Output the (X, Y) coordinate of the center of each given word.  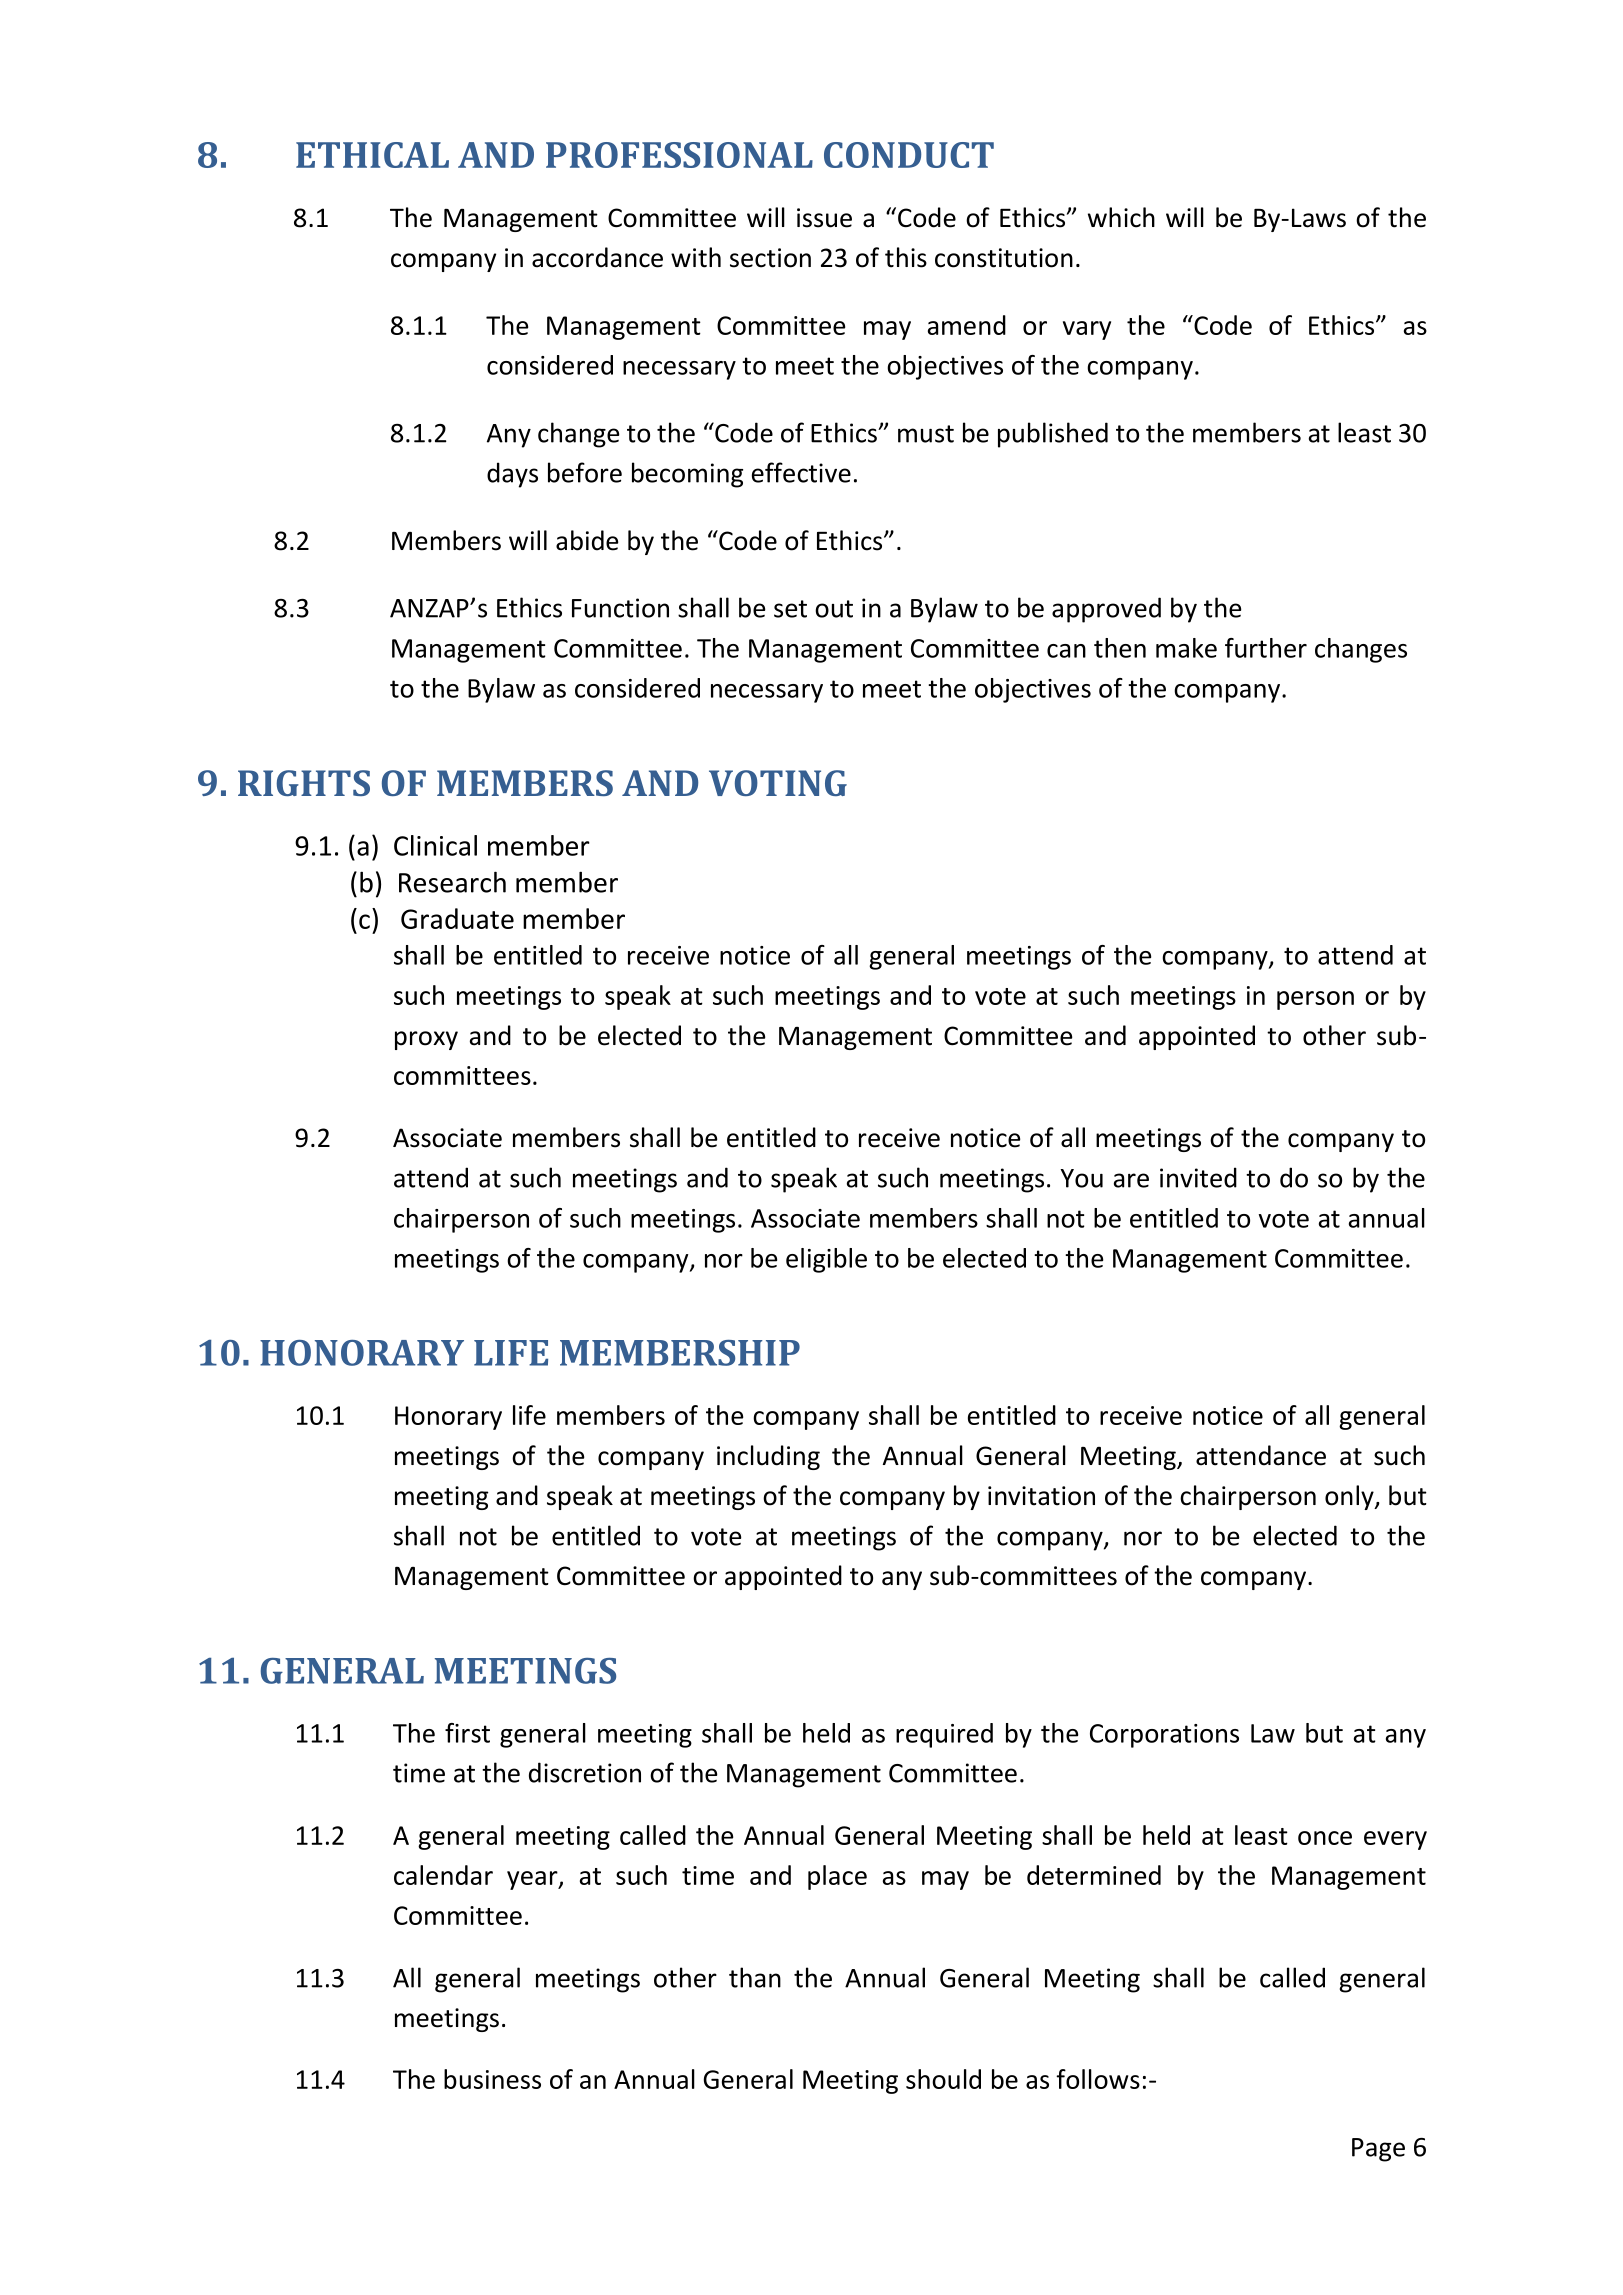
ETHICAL (372, 155)
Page (1378, 2150)
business (492, 2079)
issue (824, 218)
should (943, 2079)
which (1121, 217)
